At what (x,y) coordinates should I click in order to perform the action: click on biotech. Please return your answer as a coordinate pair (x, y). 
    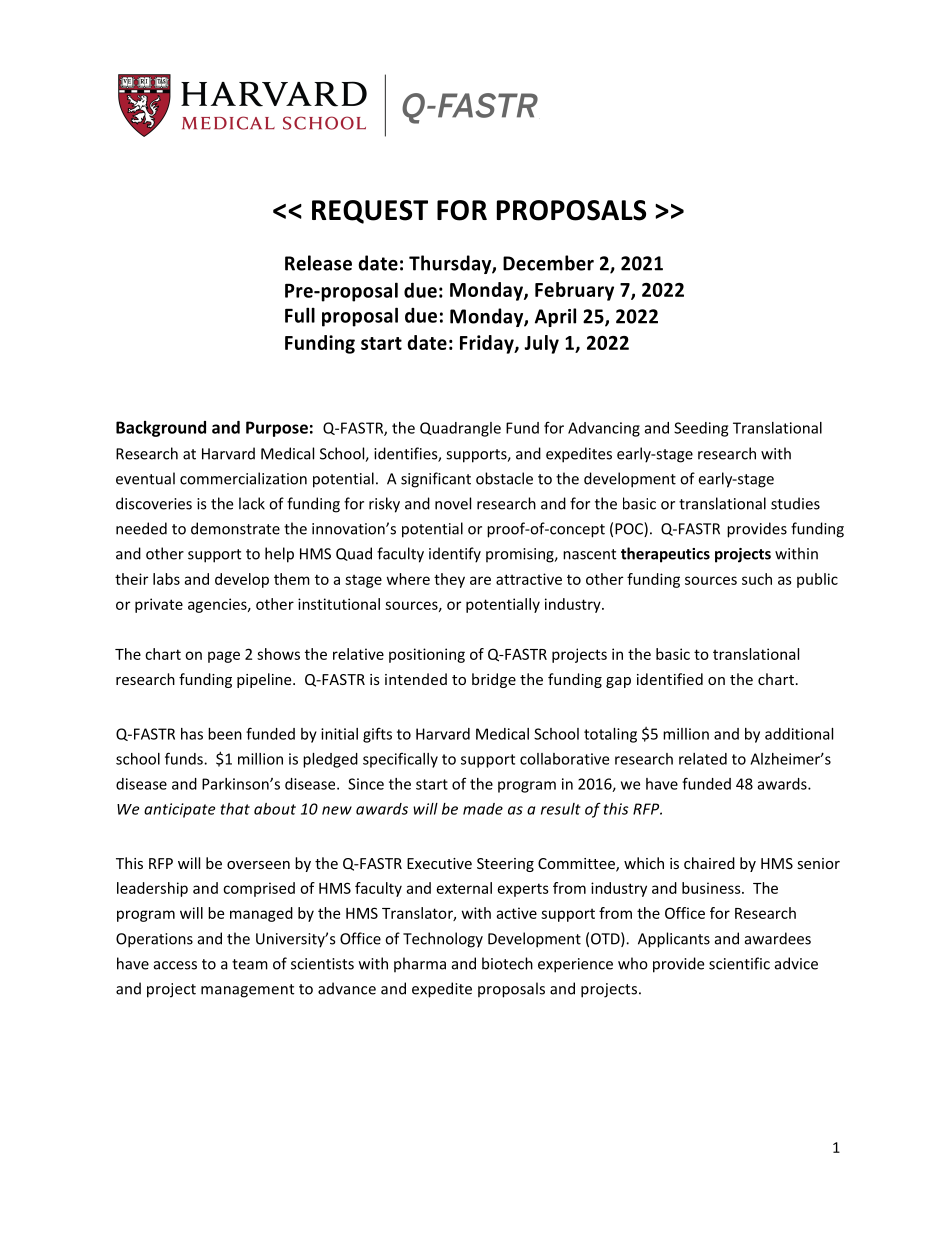
    Looking at the image, I should click on (507, 963).
